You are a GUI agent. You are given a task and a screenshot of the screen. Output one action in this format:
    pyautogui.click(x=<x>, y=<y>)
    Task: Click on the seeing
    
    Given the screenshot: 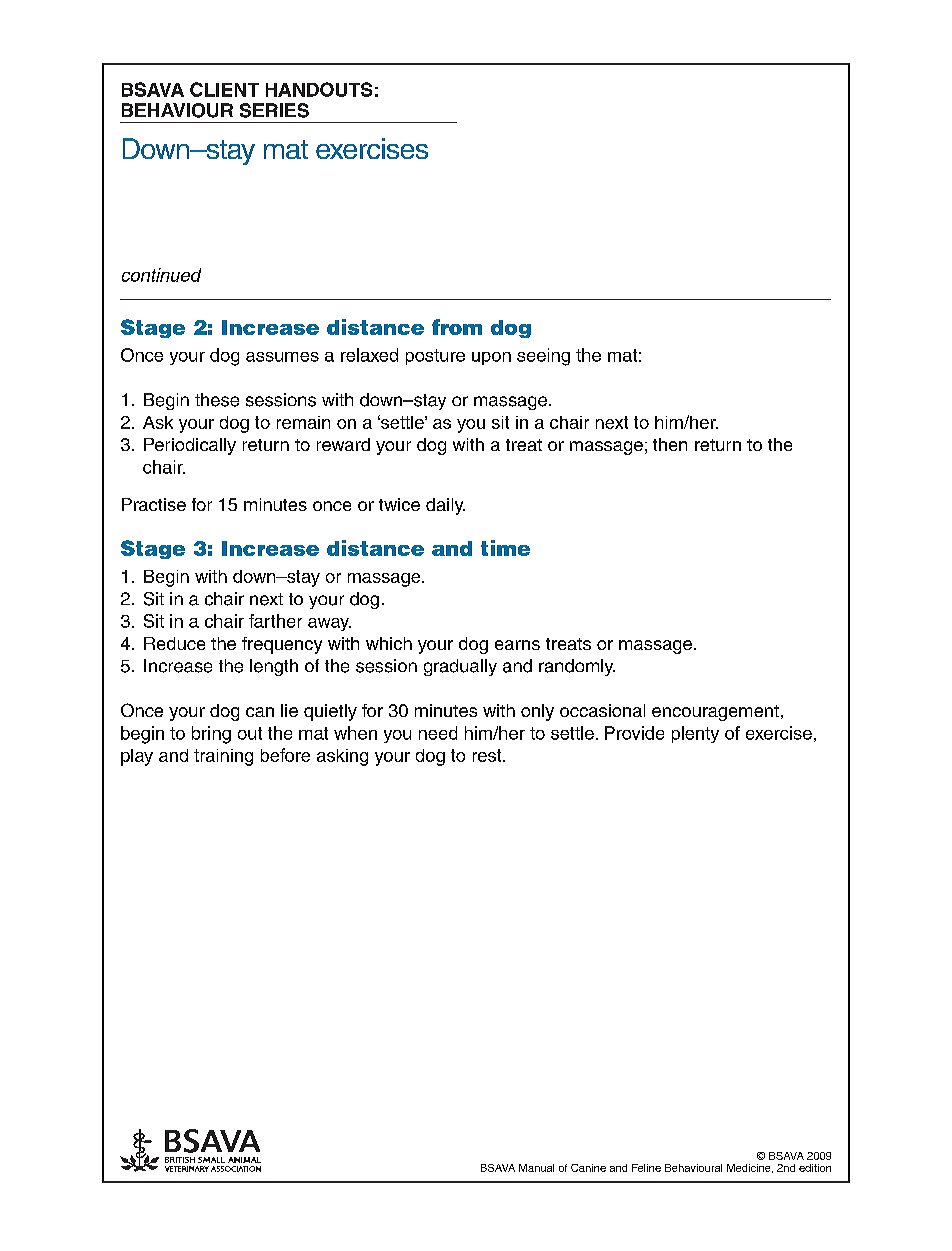 What is the action you would take?
    pyautogui.click(x=543, y=357)
